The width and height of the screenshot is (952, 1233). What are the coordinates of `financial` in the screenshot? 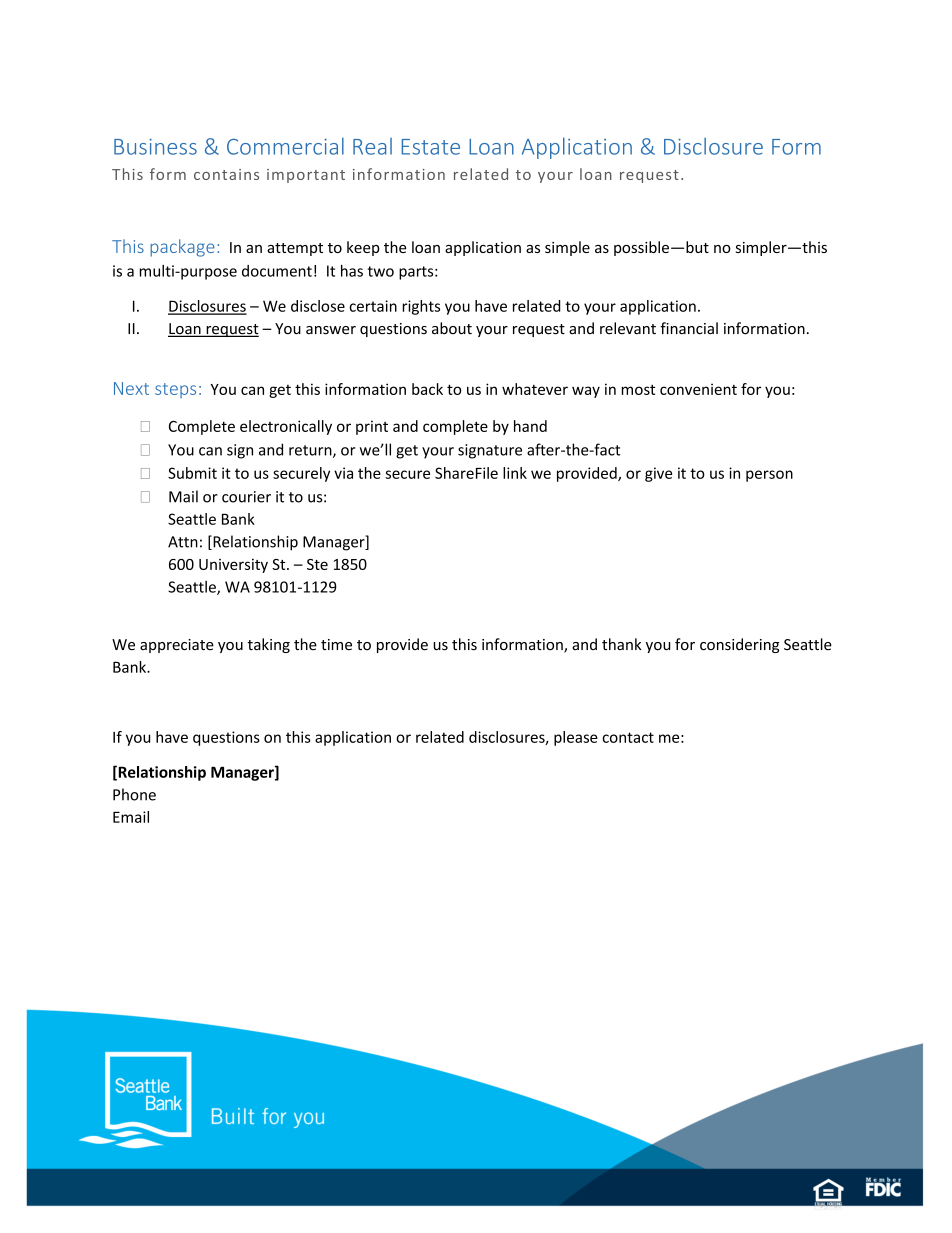 It's located at (689, 328).
